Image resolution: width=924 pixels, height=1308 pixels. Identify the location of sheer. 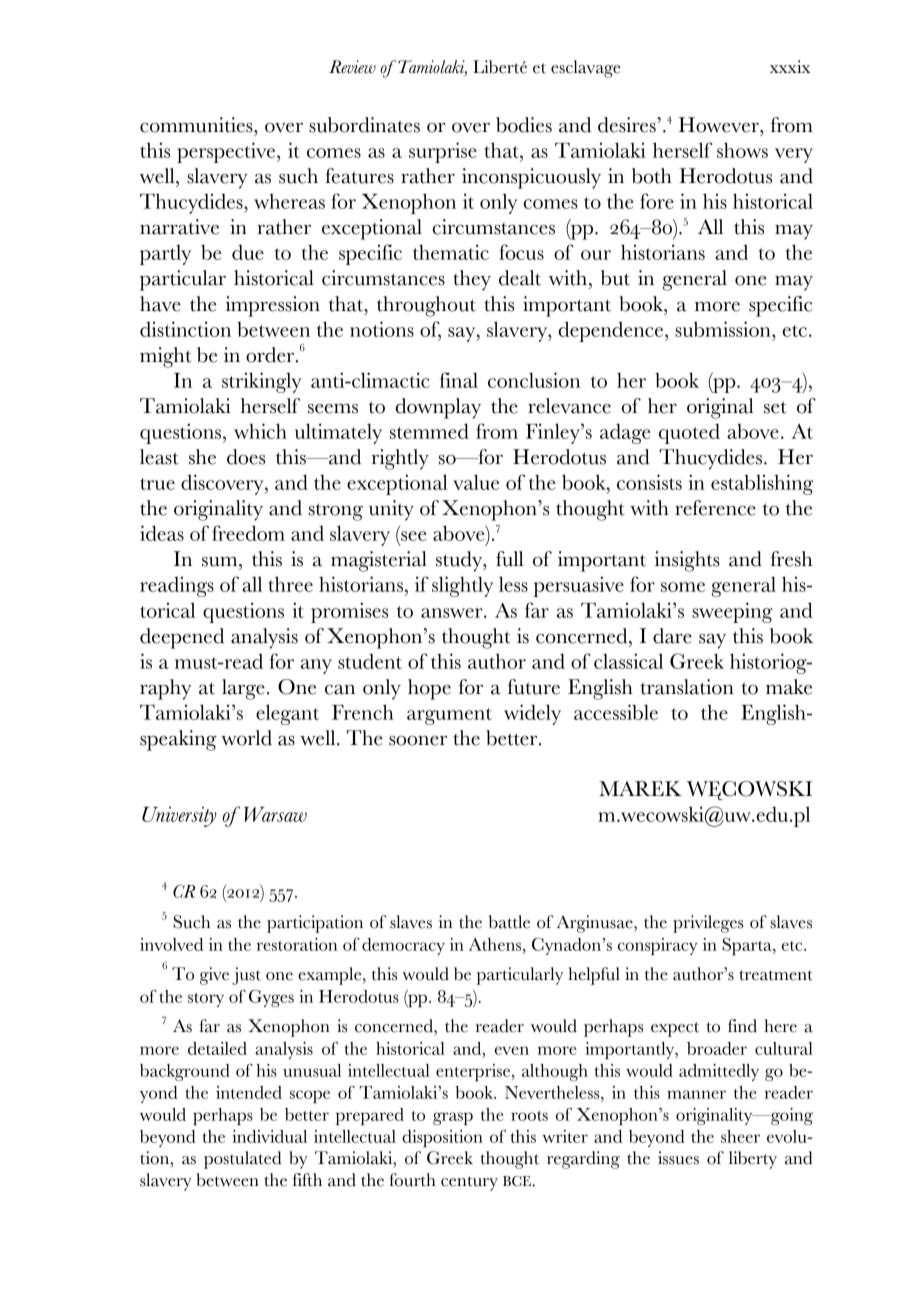
(740, 1136).
